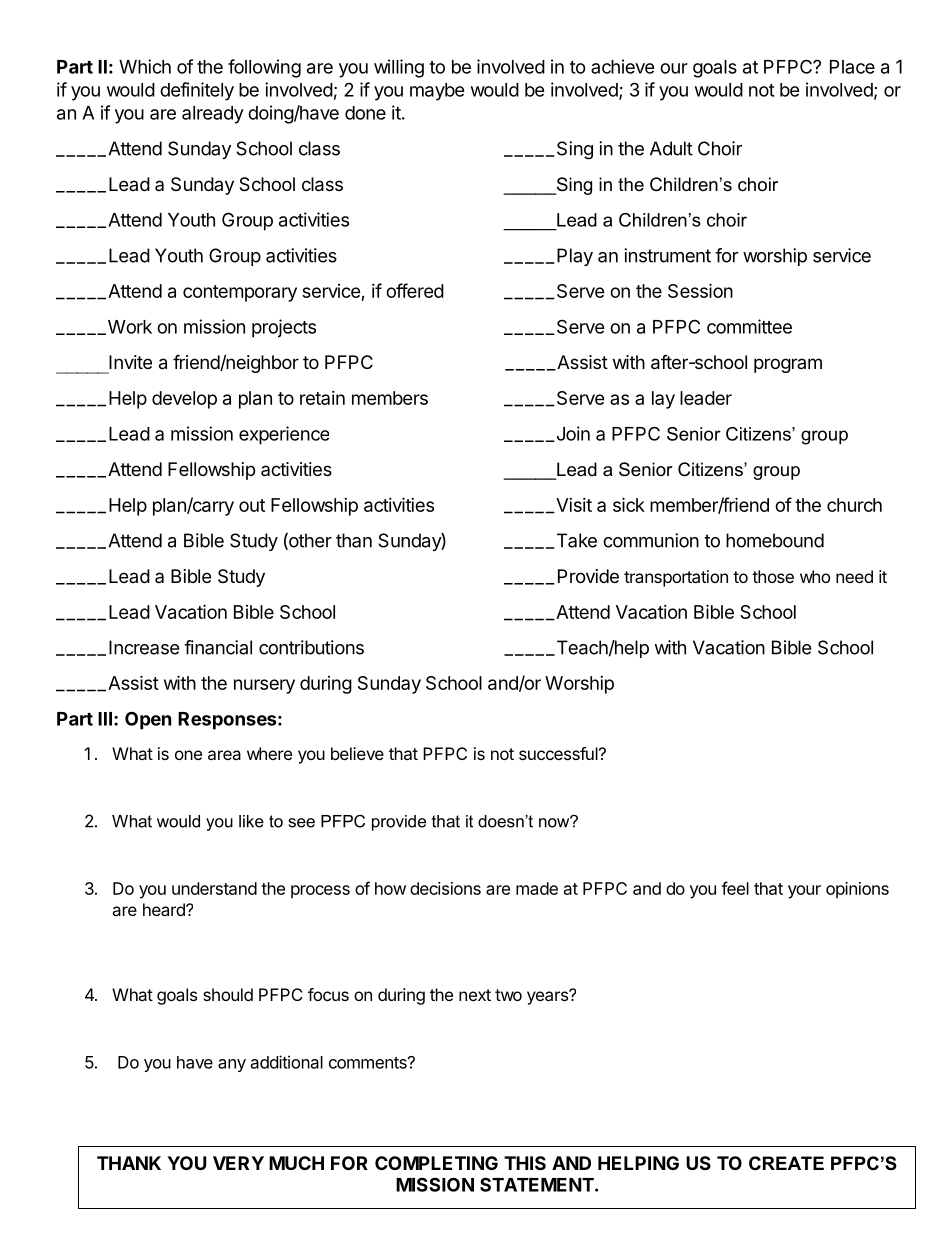 This screenshot has height=1233, width=952. Describe the element at coordinates (218, 647) in the screenshot. I see `financial` at that location.
